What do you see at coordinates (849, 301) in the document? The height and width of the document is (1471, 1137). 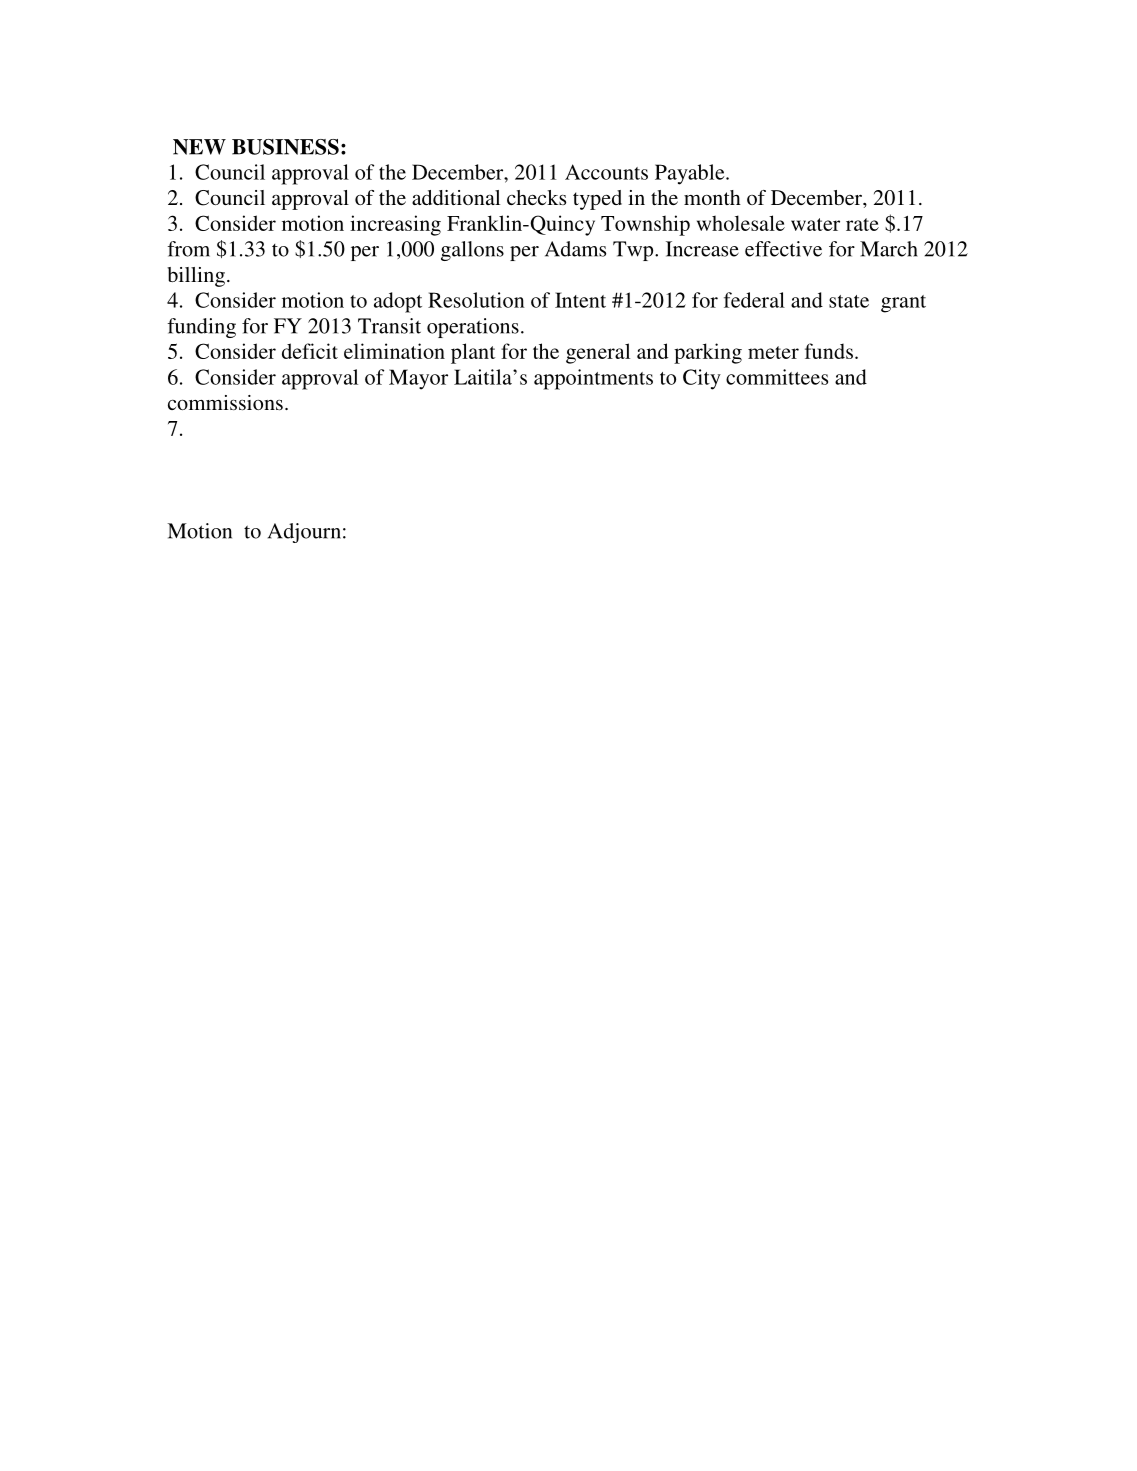 I see `state` at bounding box center [849, 301].
